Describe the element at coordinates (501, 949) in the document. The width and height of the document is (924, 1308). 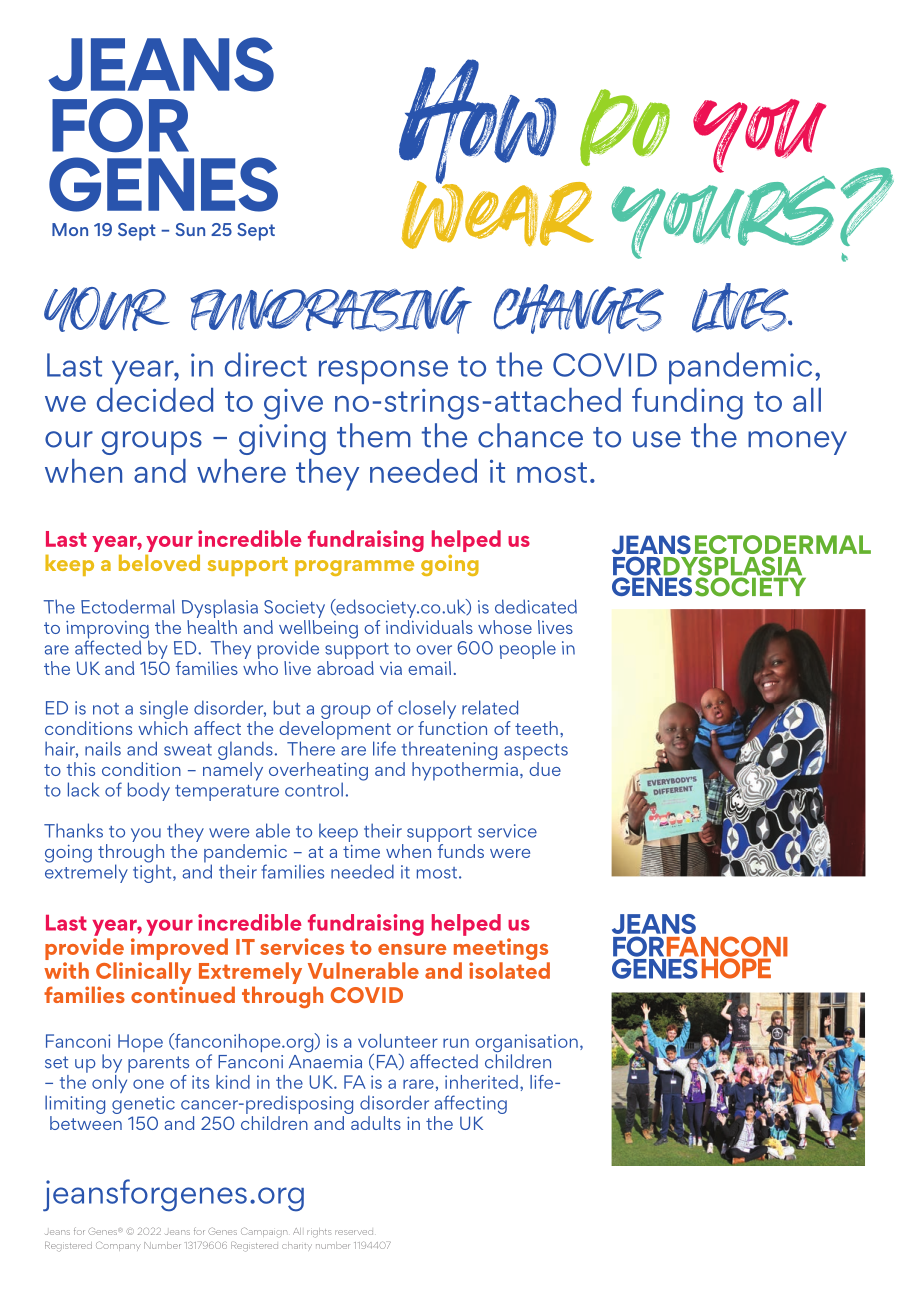
I see `meetings` at that location.
